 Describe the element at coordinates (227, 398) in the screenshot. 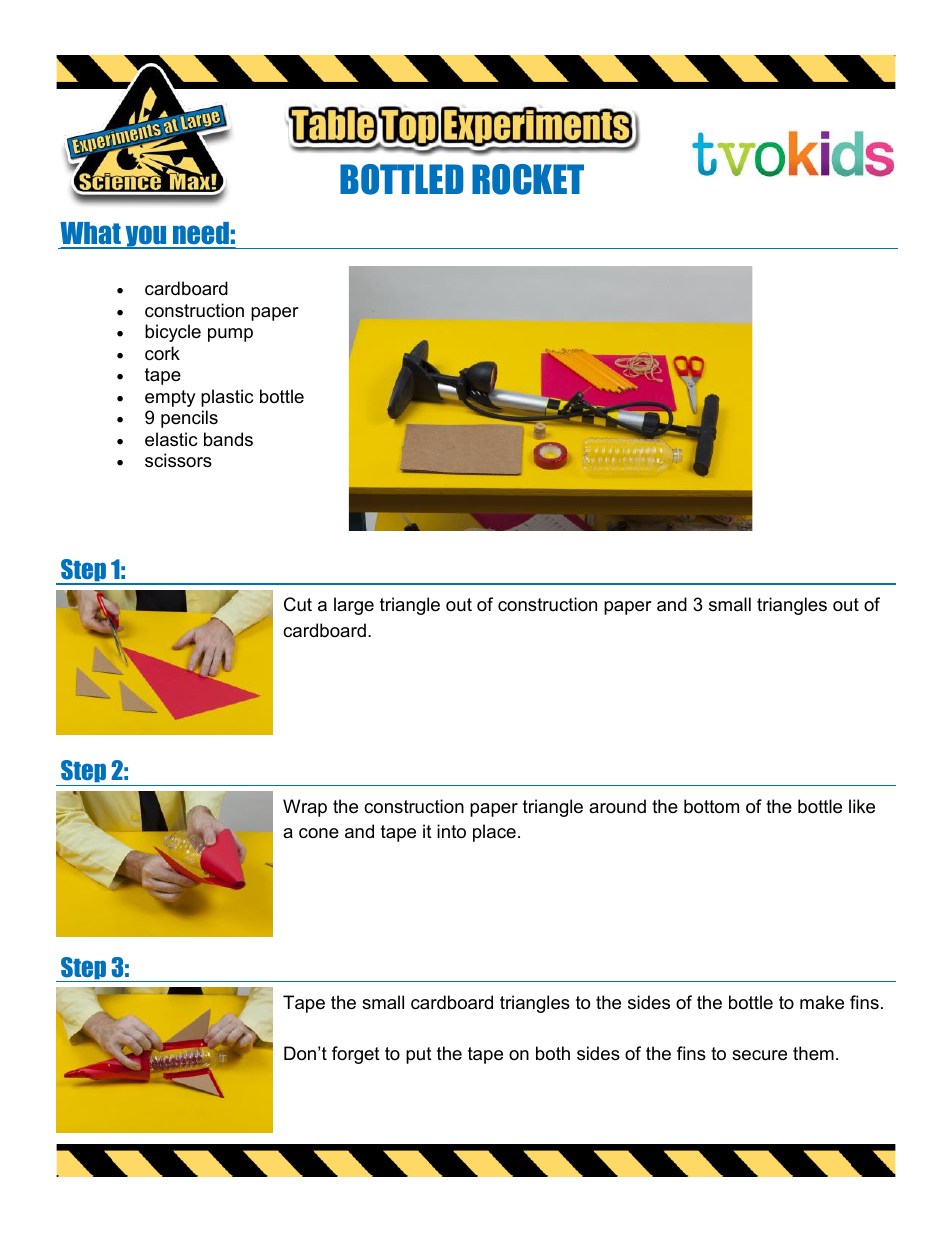

I see `plastic` at that location.
